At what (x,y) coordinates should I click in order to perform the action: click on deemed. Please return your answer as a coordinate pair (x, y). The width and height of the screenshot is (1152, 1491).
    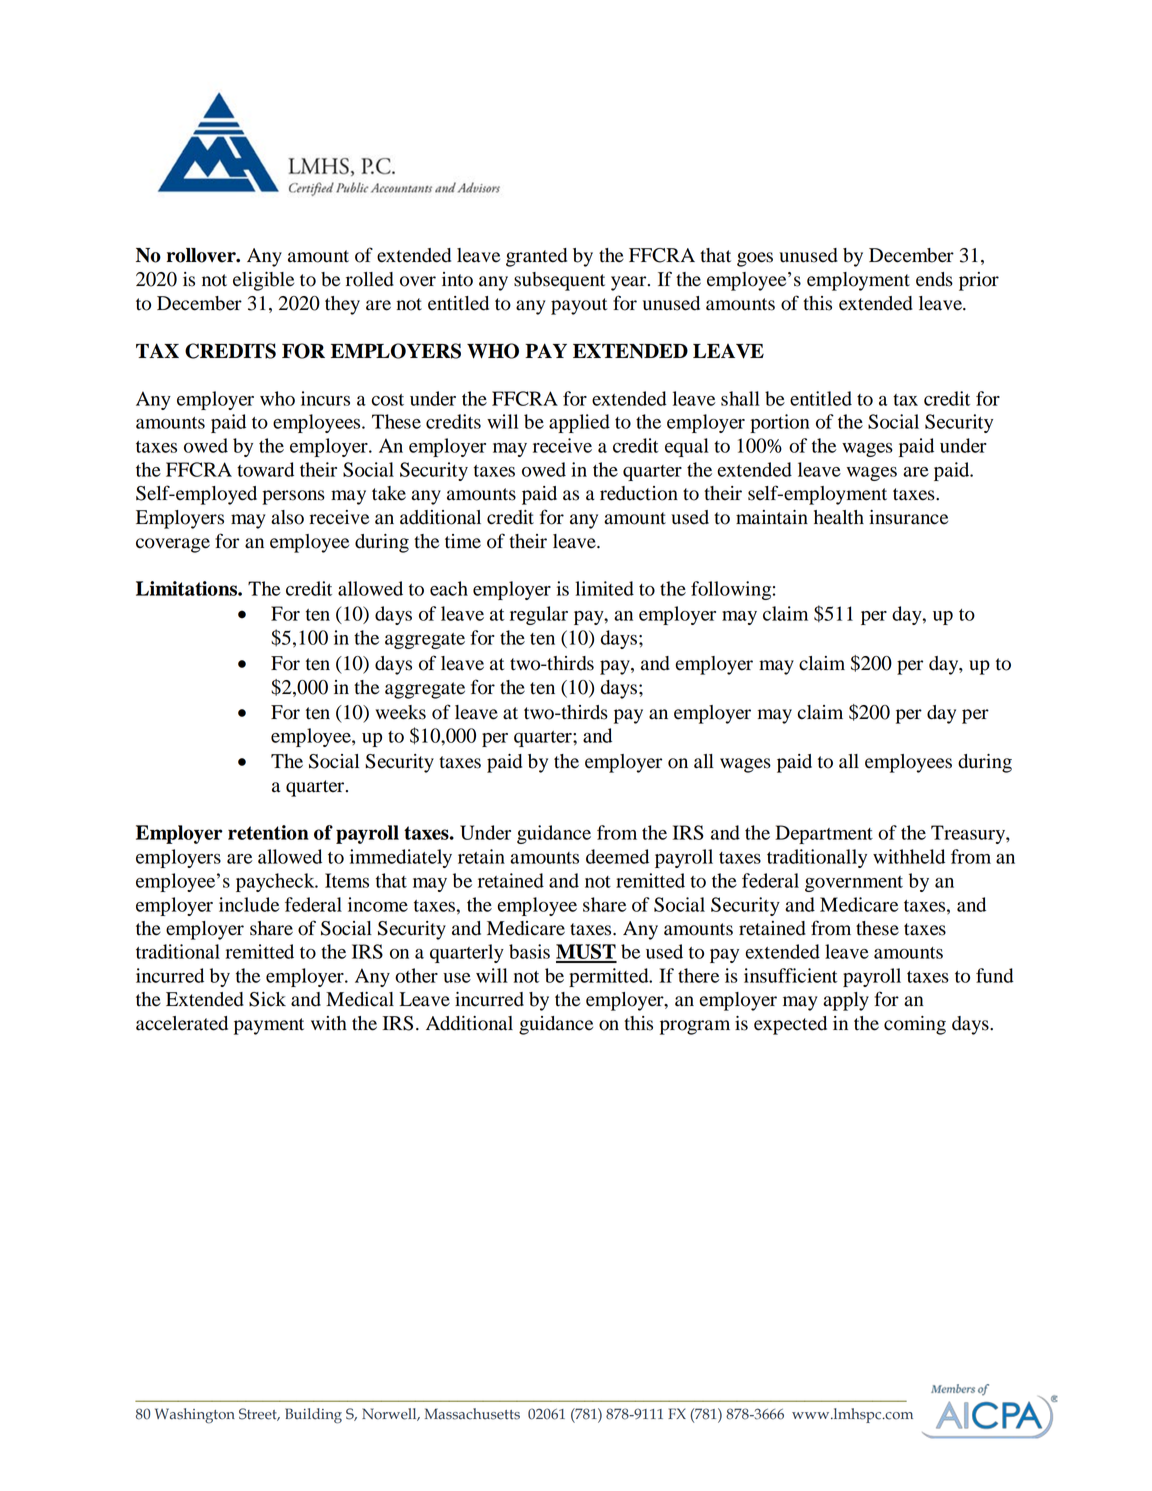
    Looking at the image, I should click on (617, 856).
